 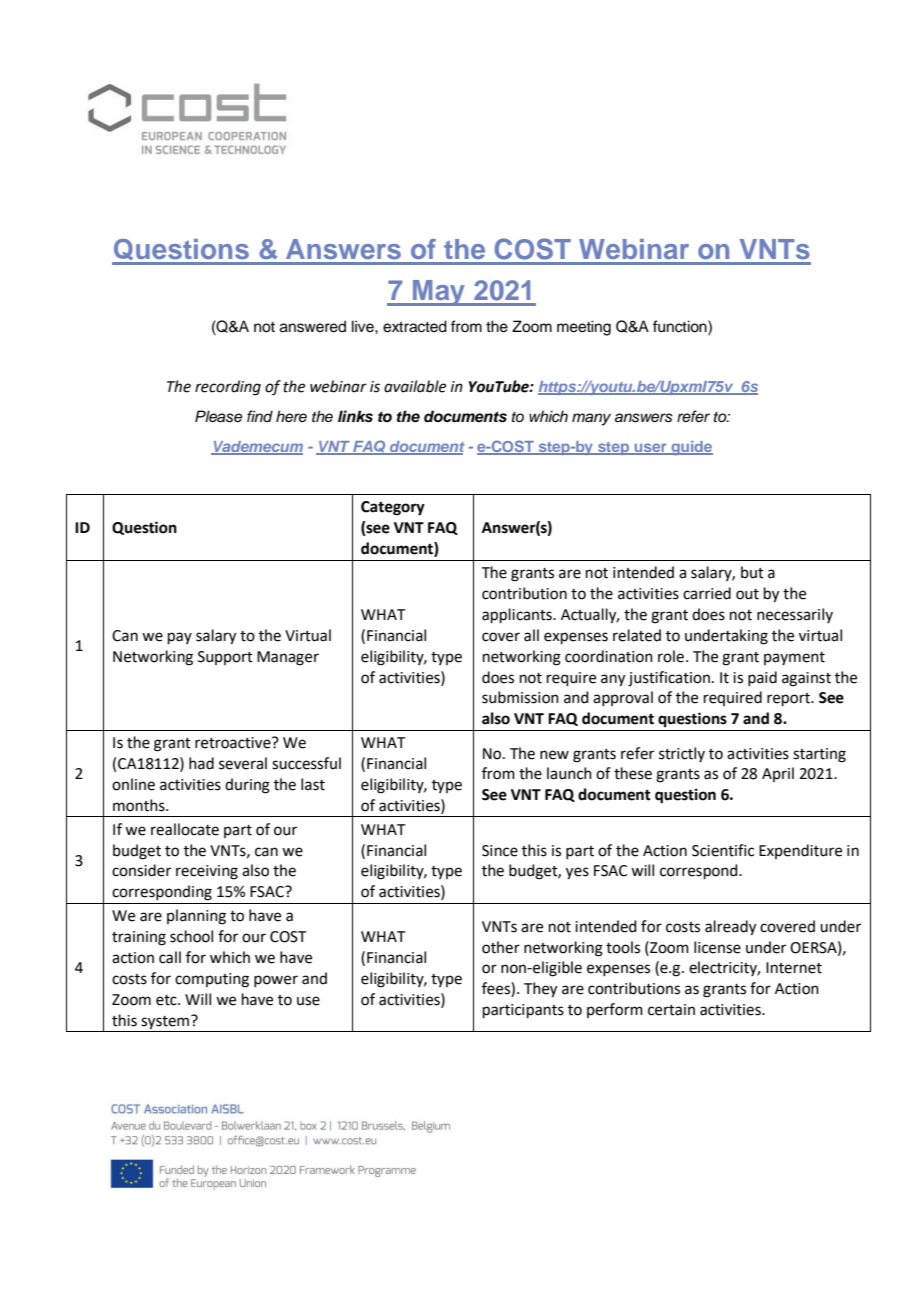 What do you see at coordinates (518, 615) in the page?
I see `applicants` at bounding box center [518, 615].
